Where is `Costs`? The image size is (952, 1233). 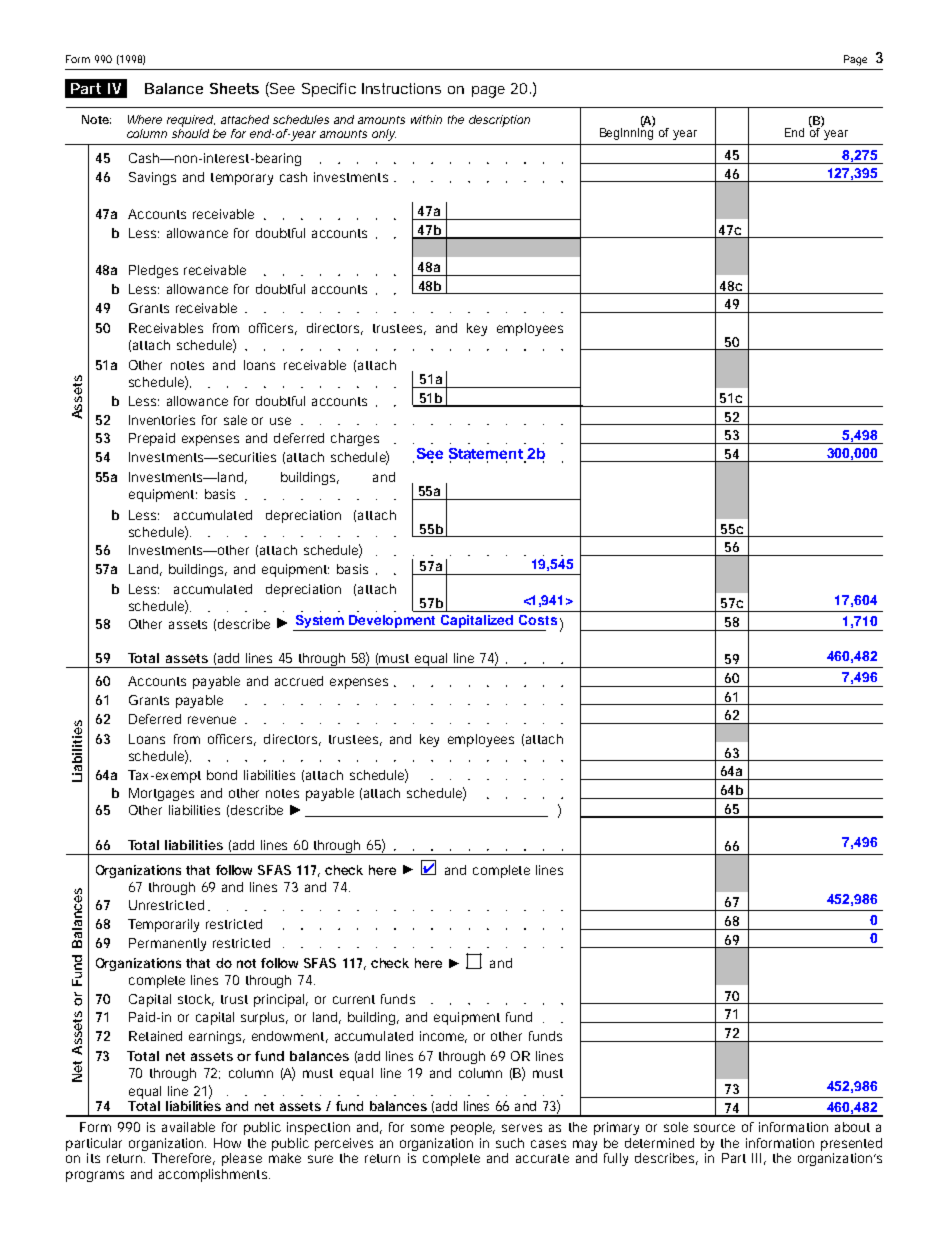 Costs is located at coordinates (538, 620).
